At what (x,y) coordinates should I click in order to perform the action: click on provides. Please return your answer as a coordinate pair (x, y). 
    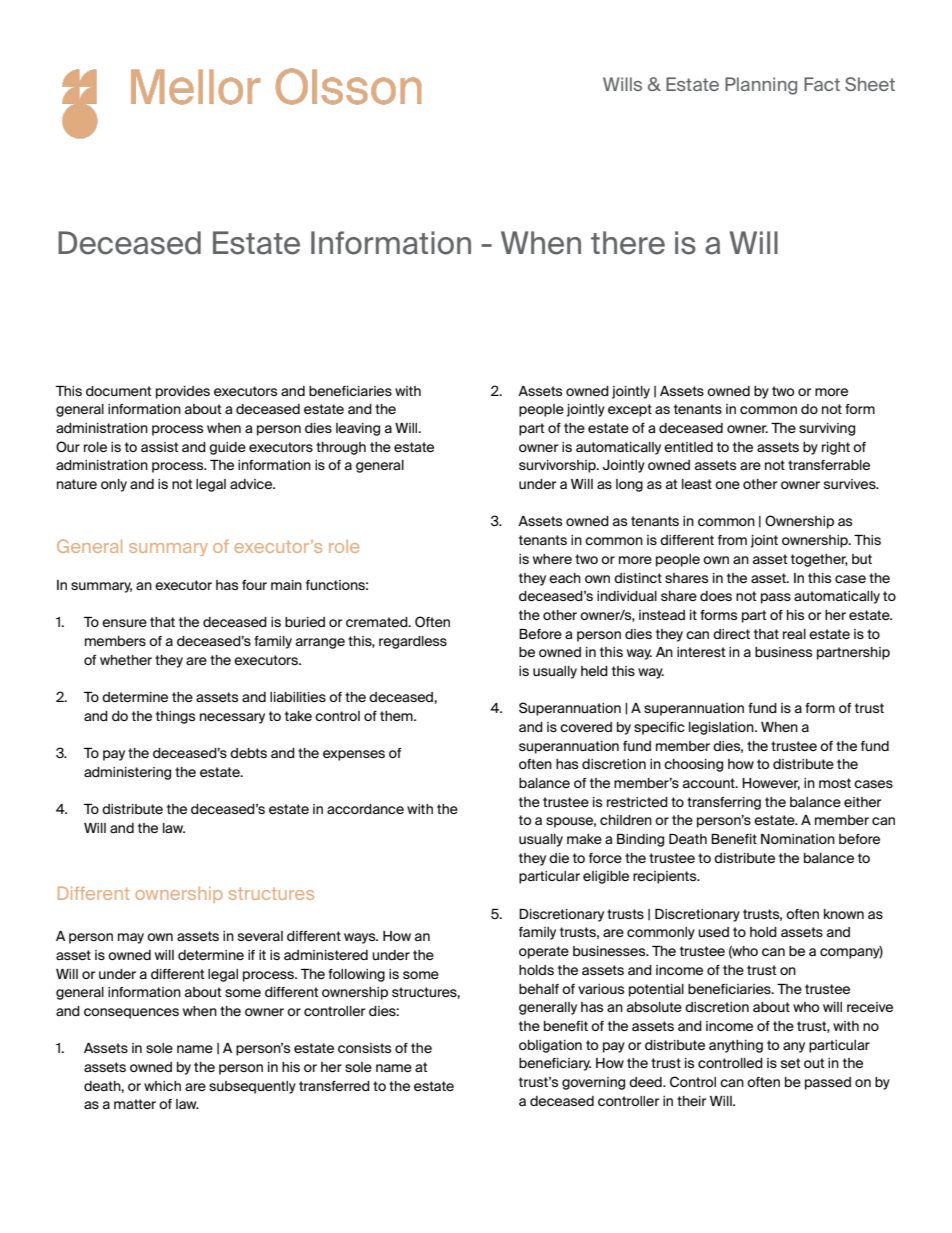
    Looking at the image, I should click on (183, 392).
